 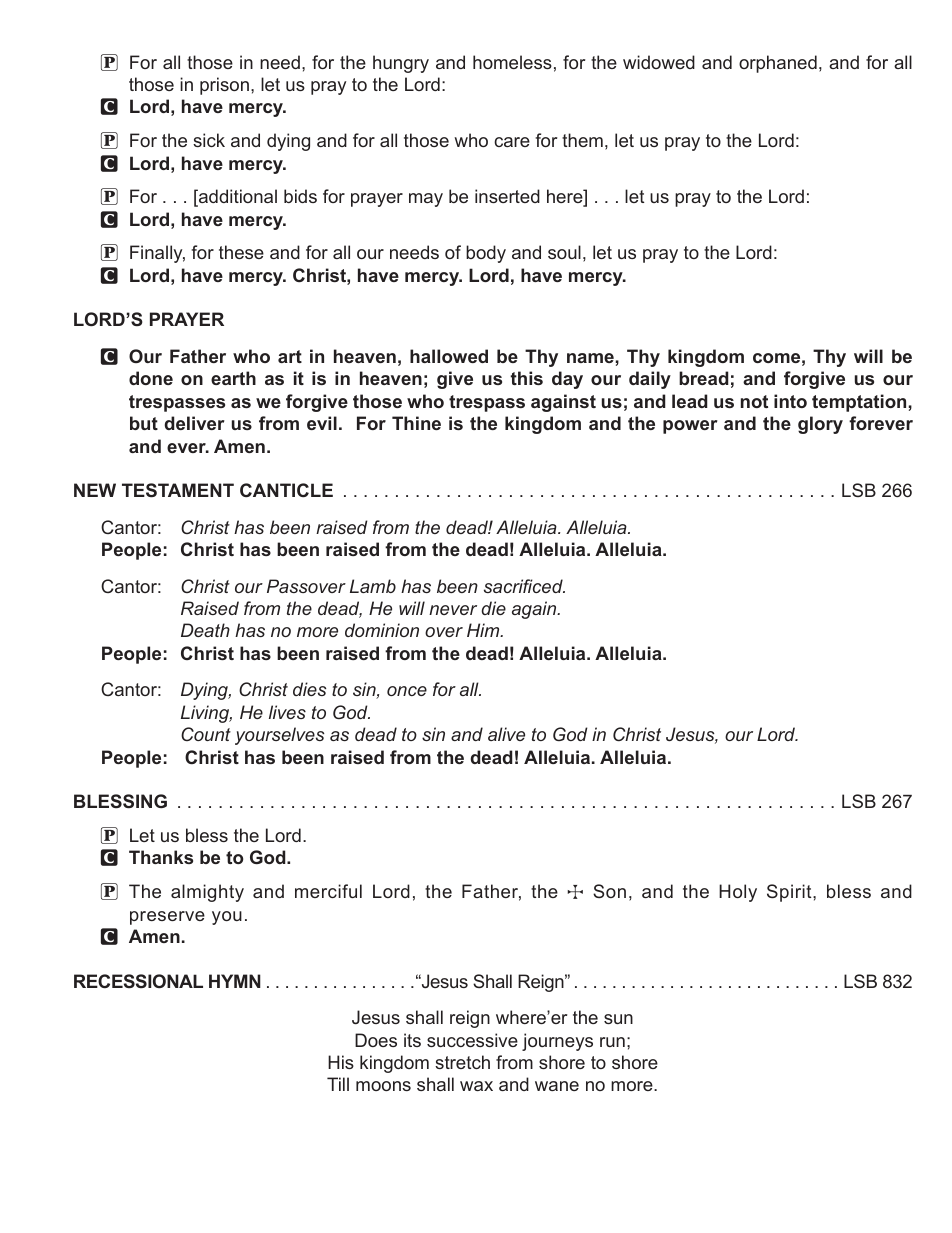 What do you see at coordinates (512, 62) in the page?
I see `homeless` at bounding box center [512, 62].
